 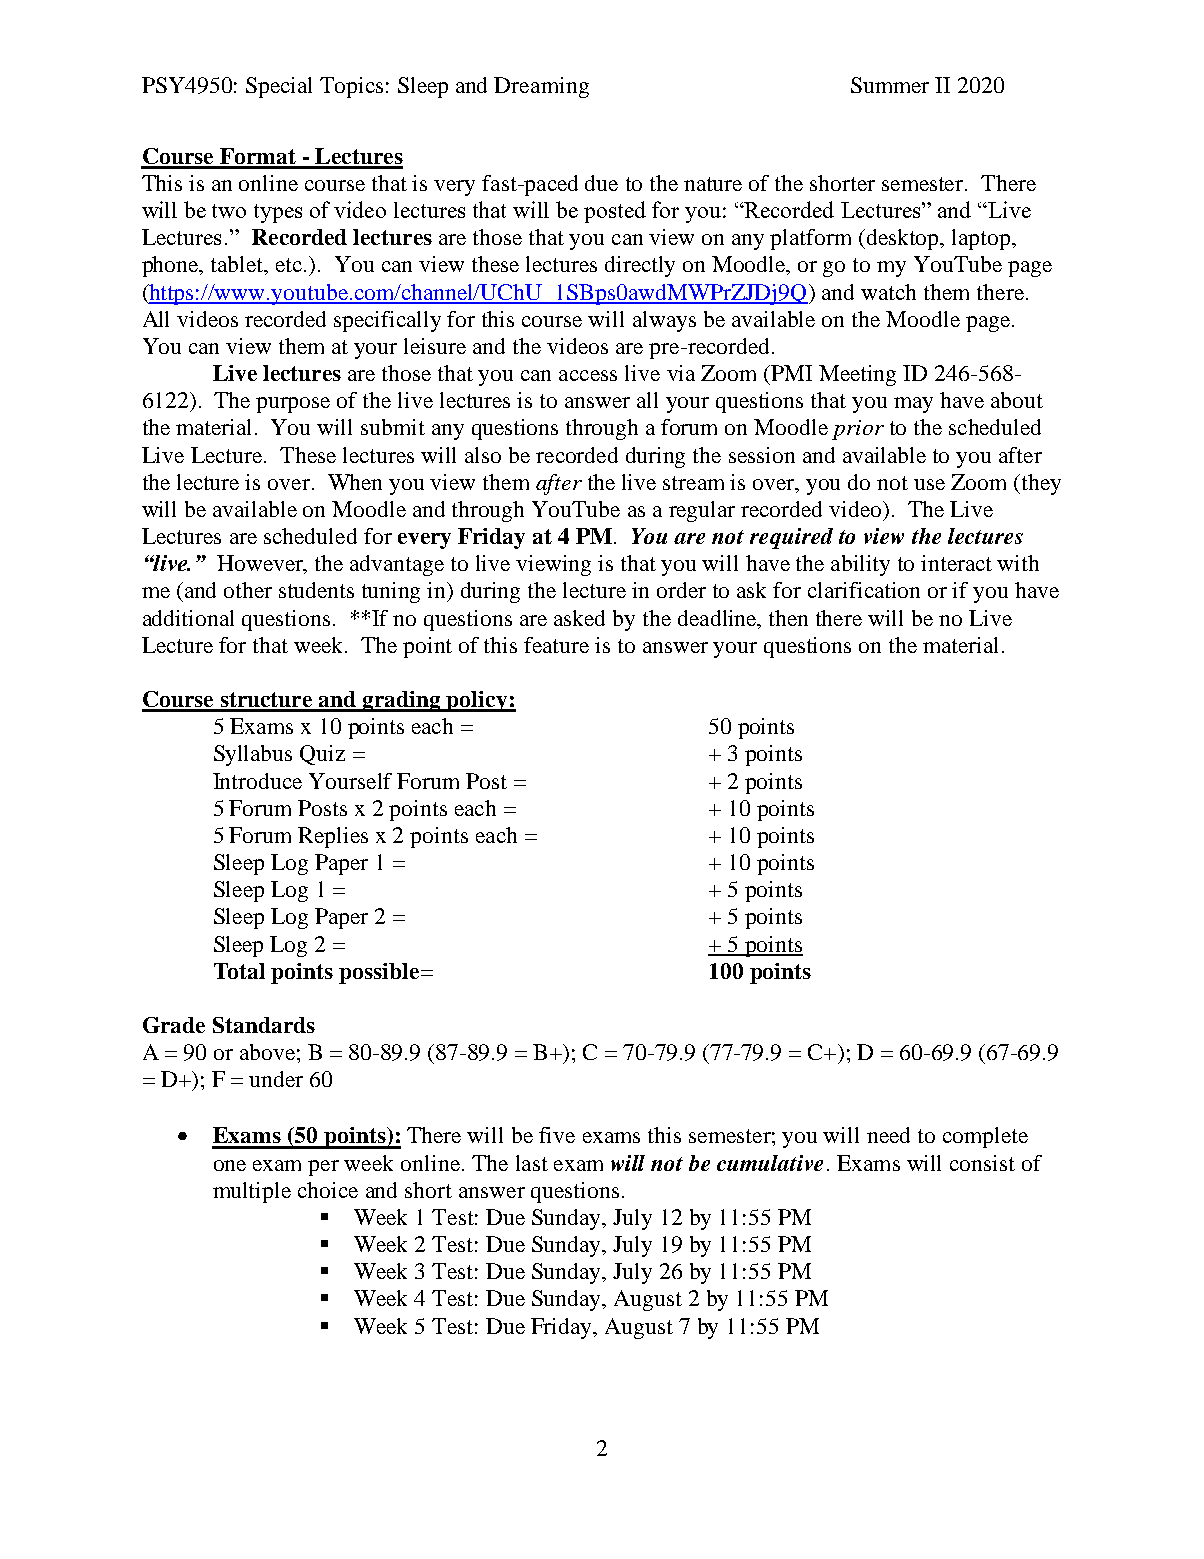 I want to click on then, so click(x=788, y=618).
